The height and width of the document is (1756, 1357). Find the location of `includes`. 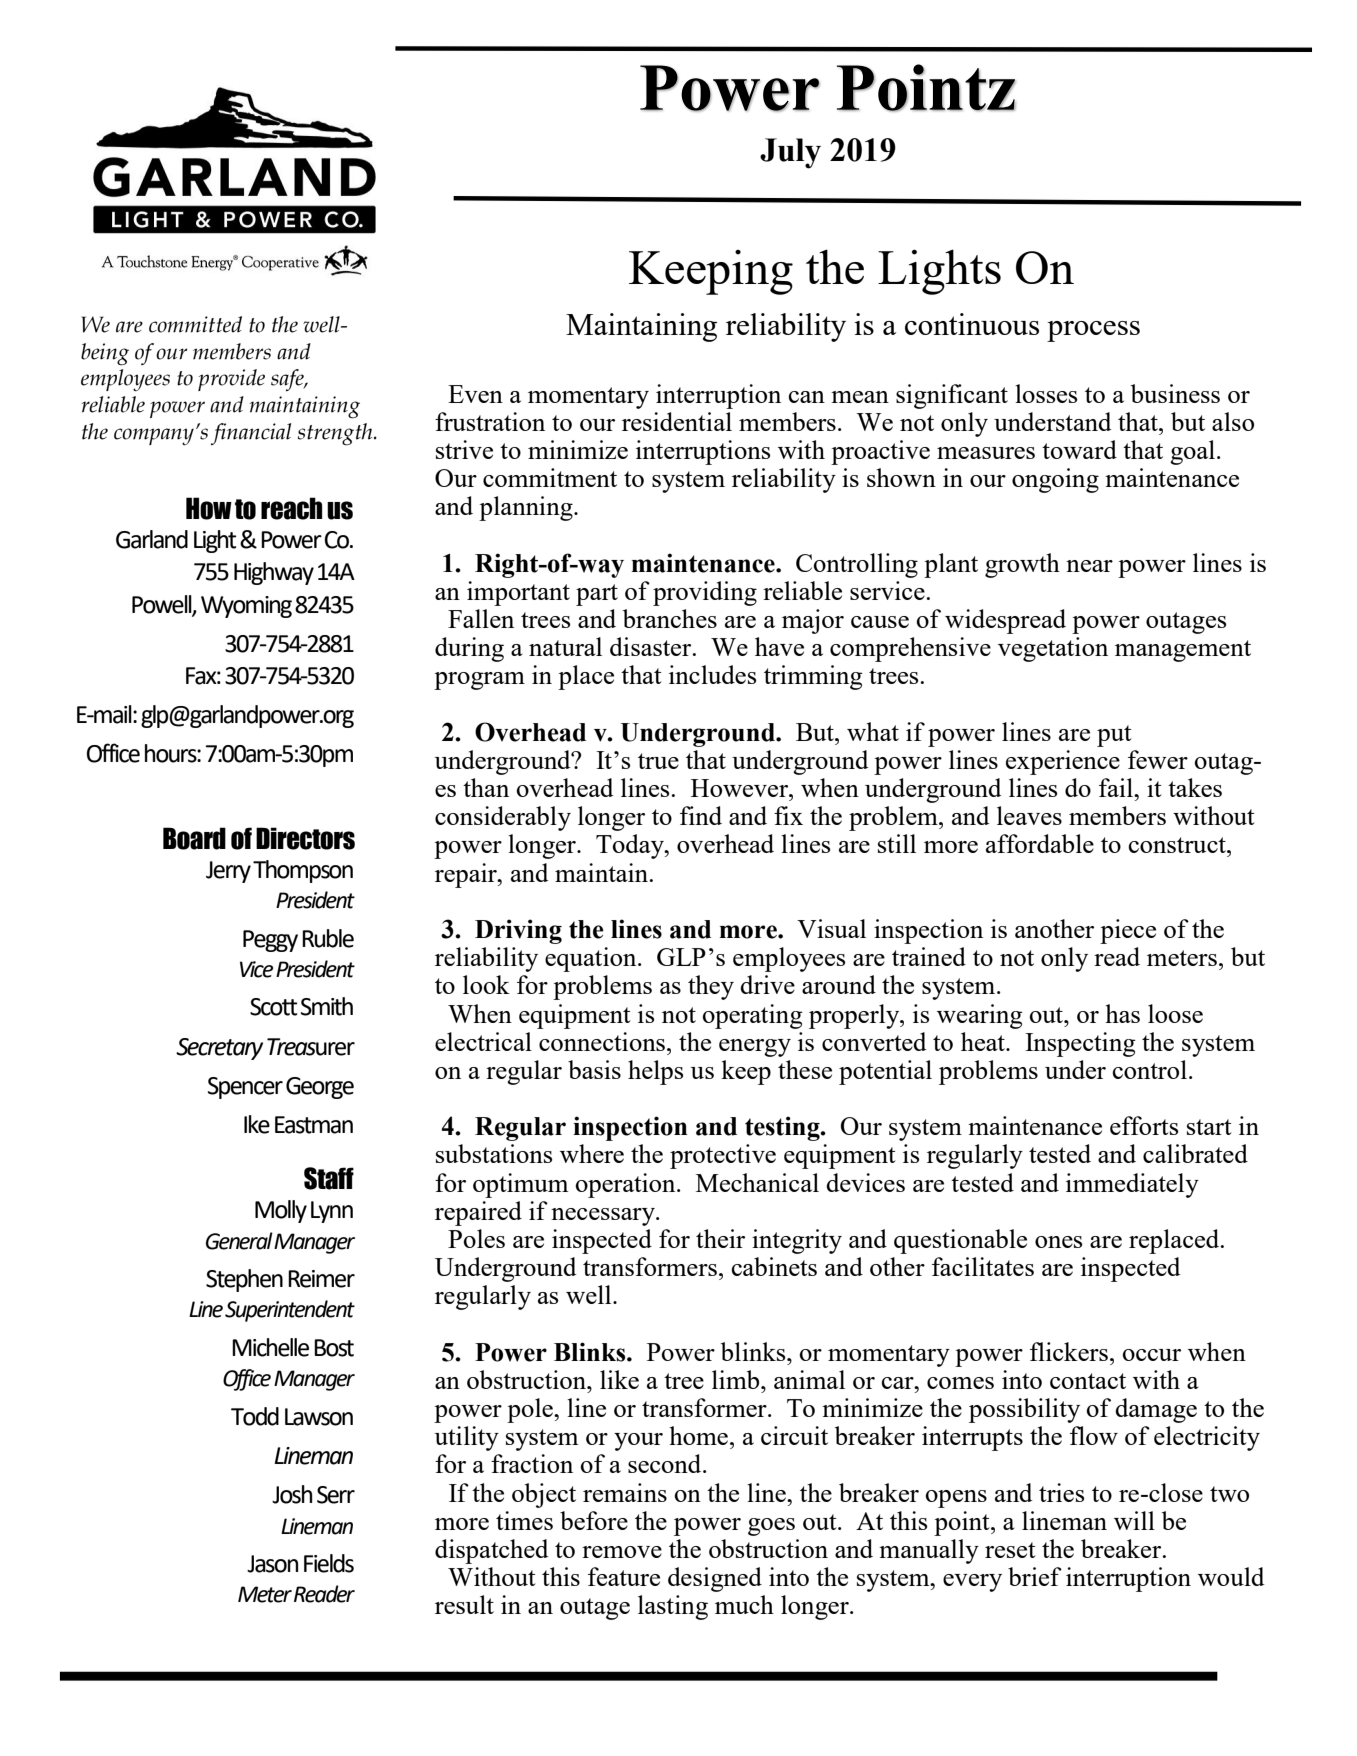

includes is located at coordinates (712, 674).
